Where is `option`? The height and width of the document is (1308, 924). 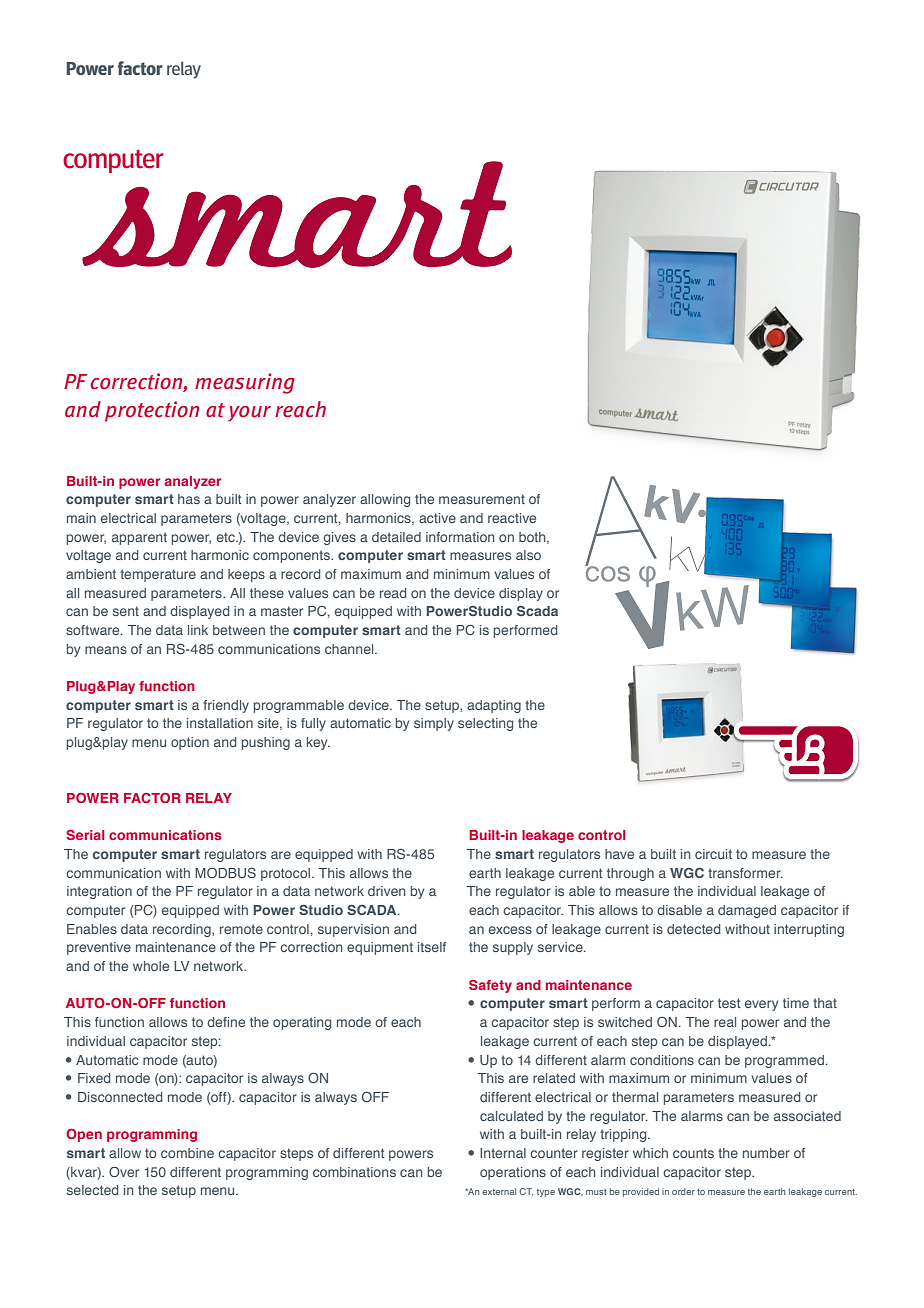
option is located at coordinates (190, 743).
